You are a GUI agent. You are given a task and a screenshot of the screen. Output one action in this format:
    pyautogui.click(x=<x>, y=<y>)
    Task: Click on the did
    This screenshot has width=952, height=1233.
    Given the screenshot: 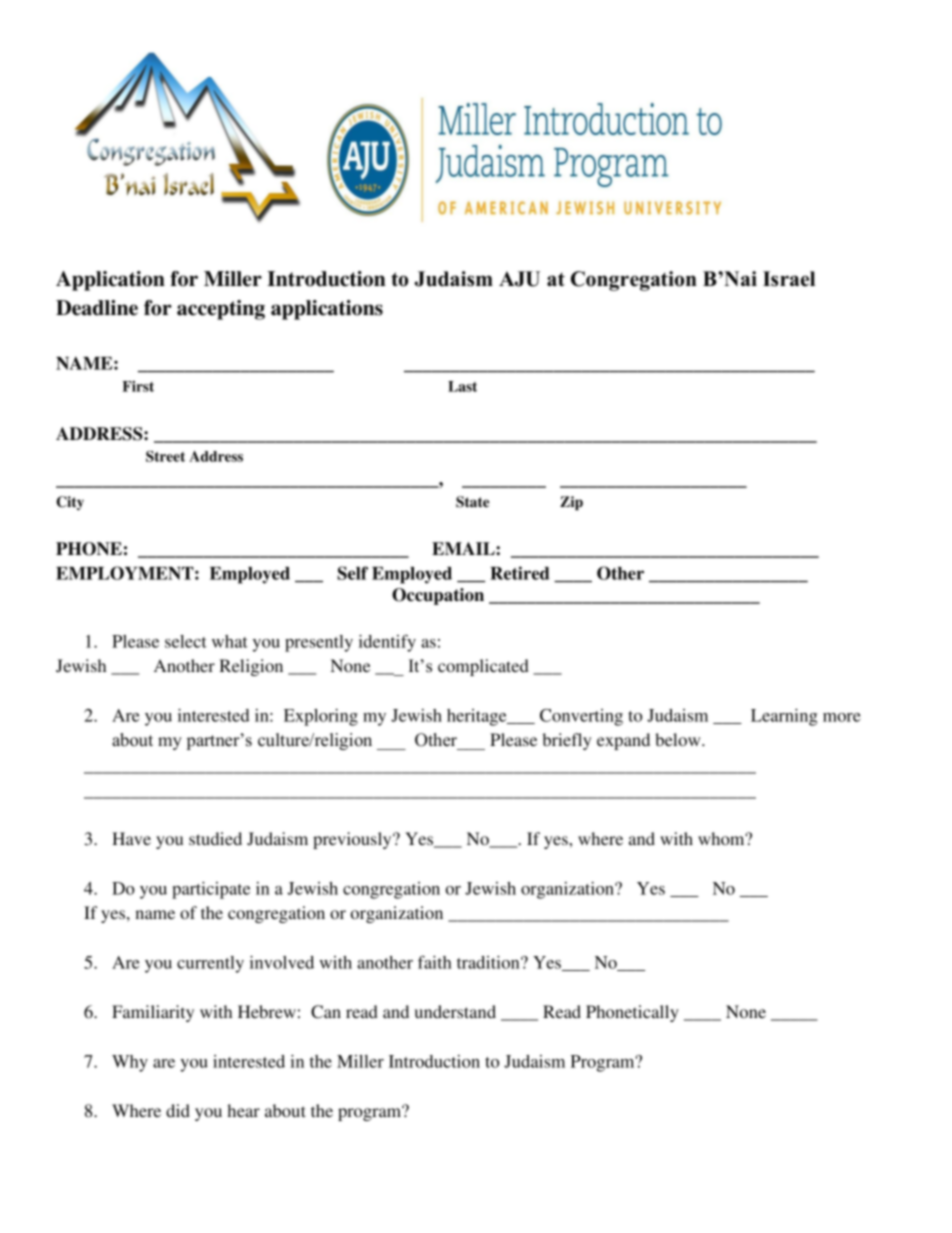 What is the action you would take?
    pyautogui.click(x=178, y=1110)
